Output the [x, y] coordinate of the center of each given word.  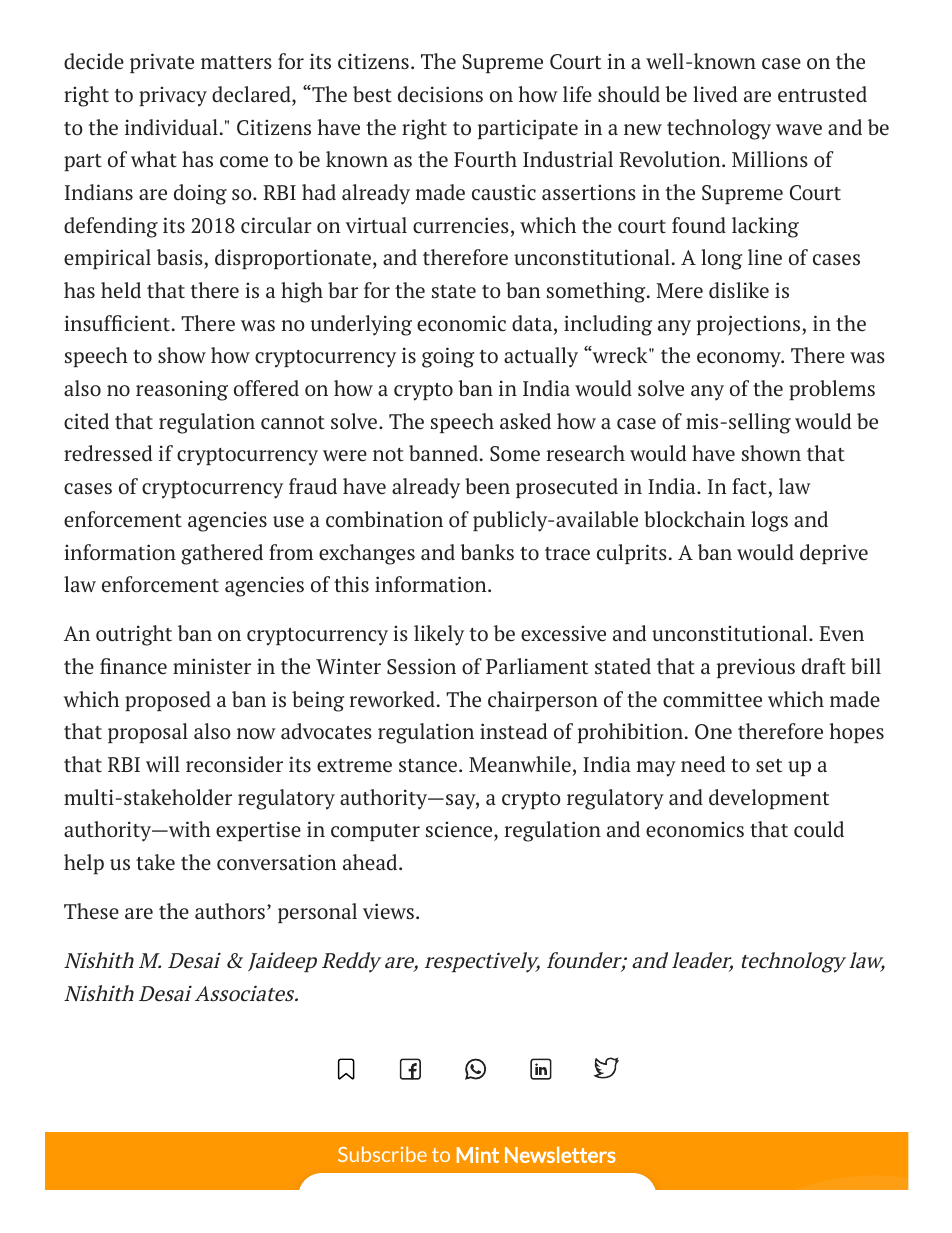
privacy [173, 96]
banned [443, 453]
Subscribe [382, 1154]
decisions [440, 94]
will [163, 764]
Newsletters [560, 1155]
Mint [478, 1155]
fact [749, 486]
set [769, 766]
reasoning [182, 390]
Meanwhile [520, 764]
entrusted [822, 94]
